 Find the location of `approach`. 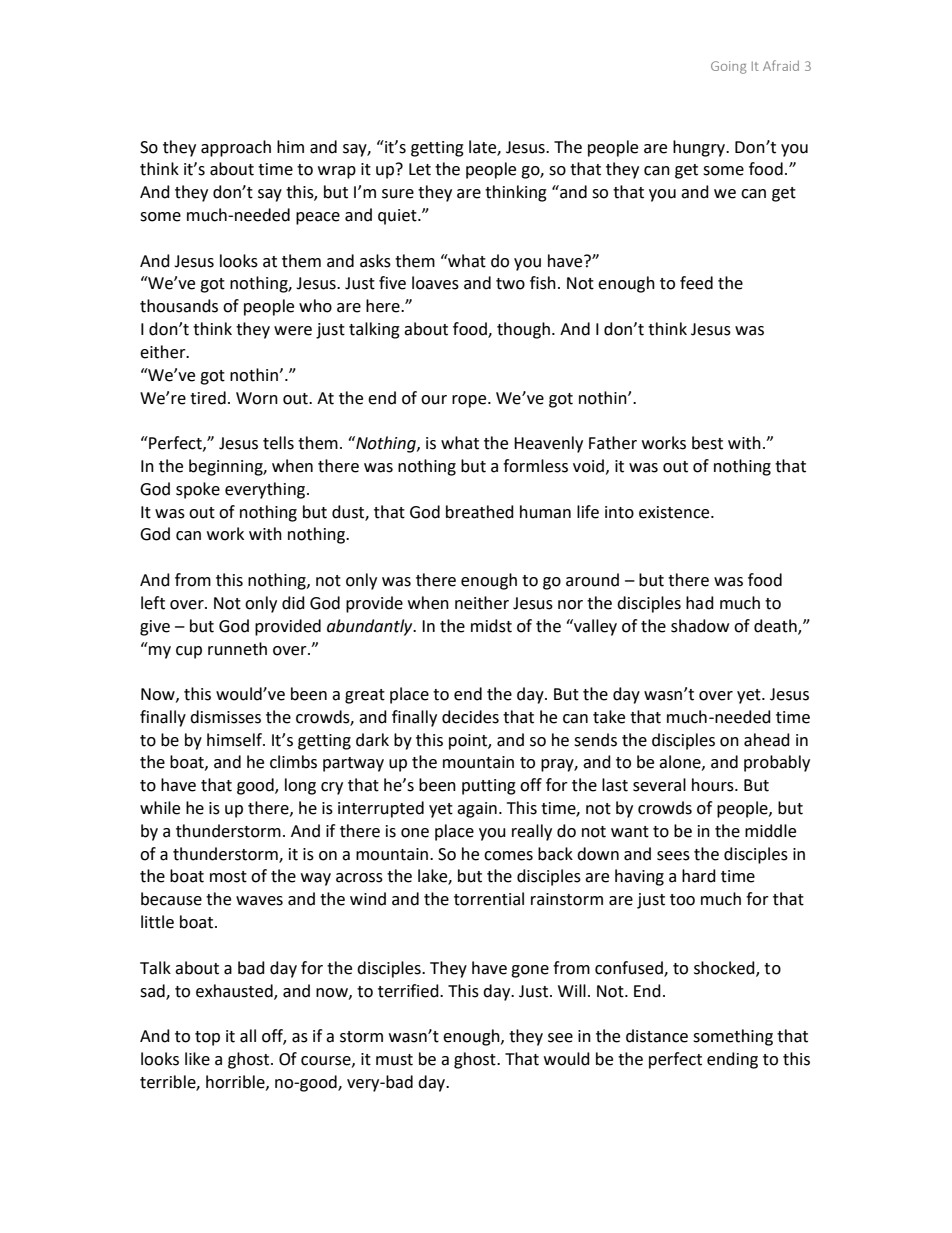

approach is located at coordinates (236, 148).
